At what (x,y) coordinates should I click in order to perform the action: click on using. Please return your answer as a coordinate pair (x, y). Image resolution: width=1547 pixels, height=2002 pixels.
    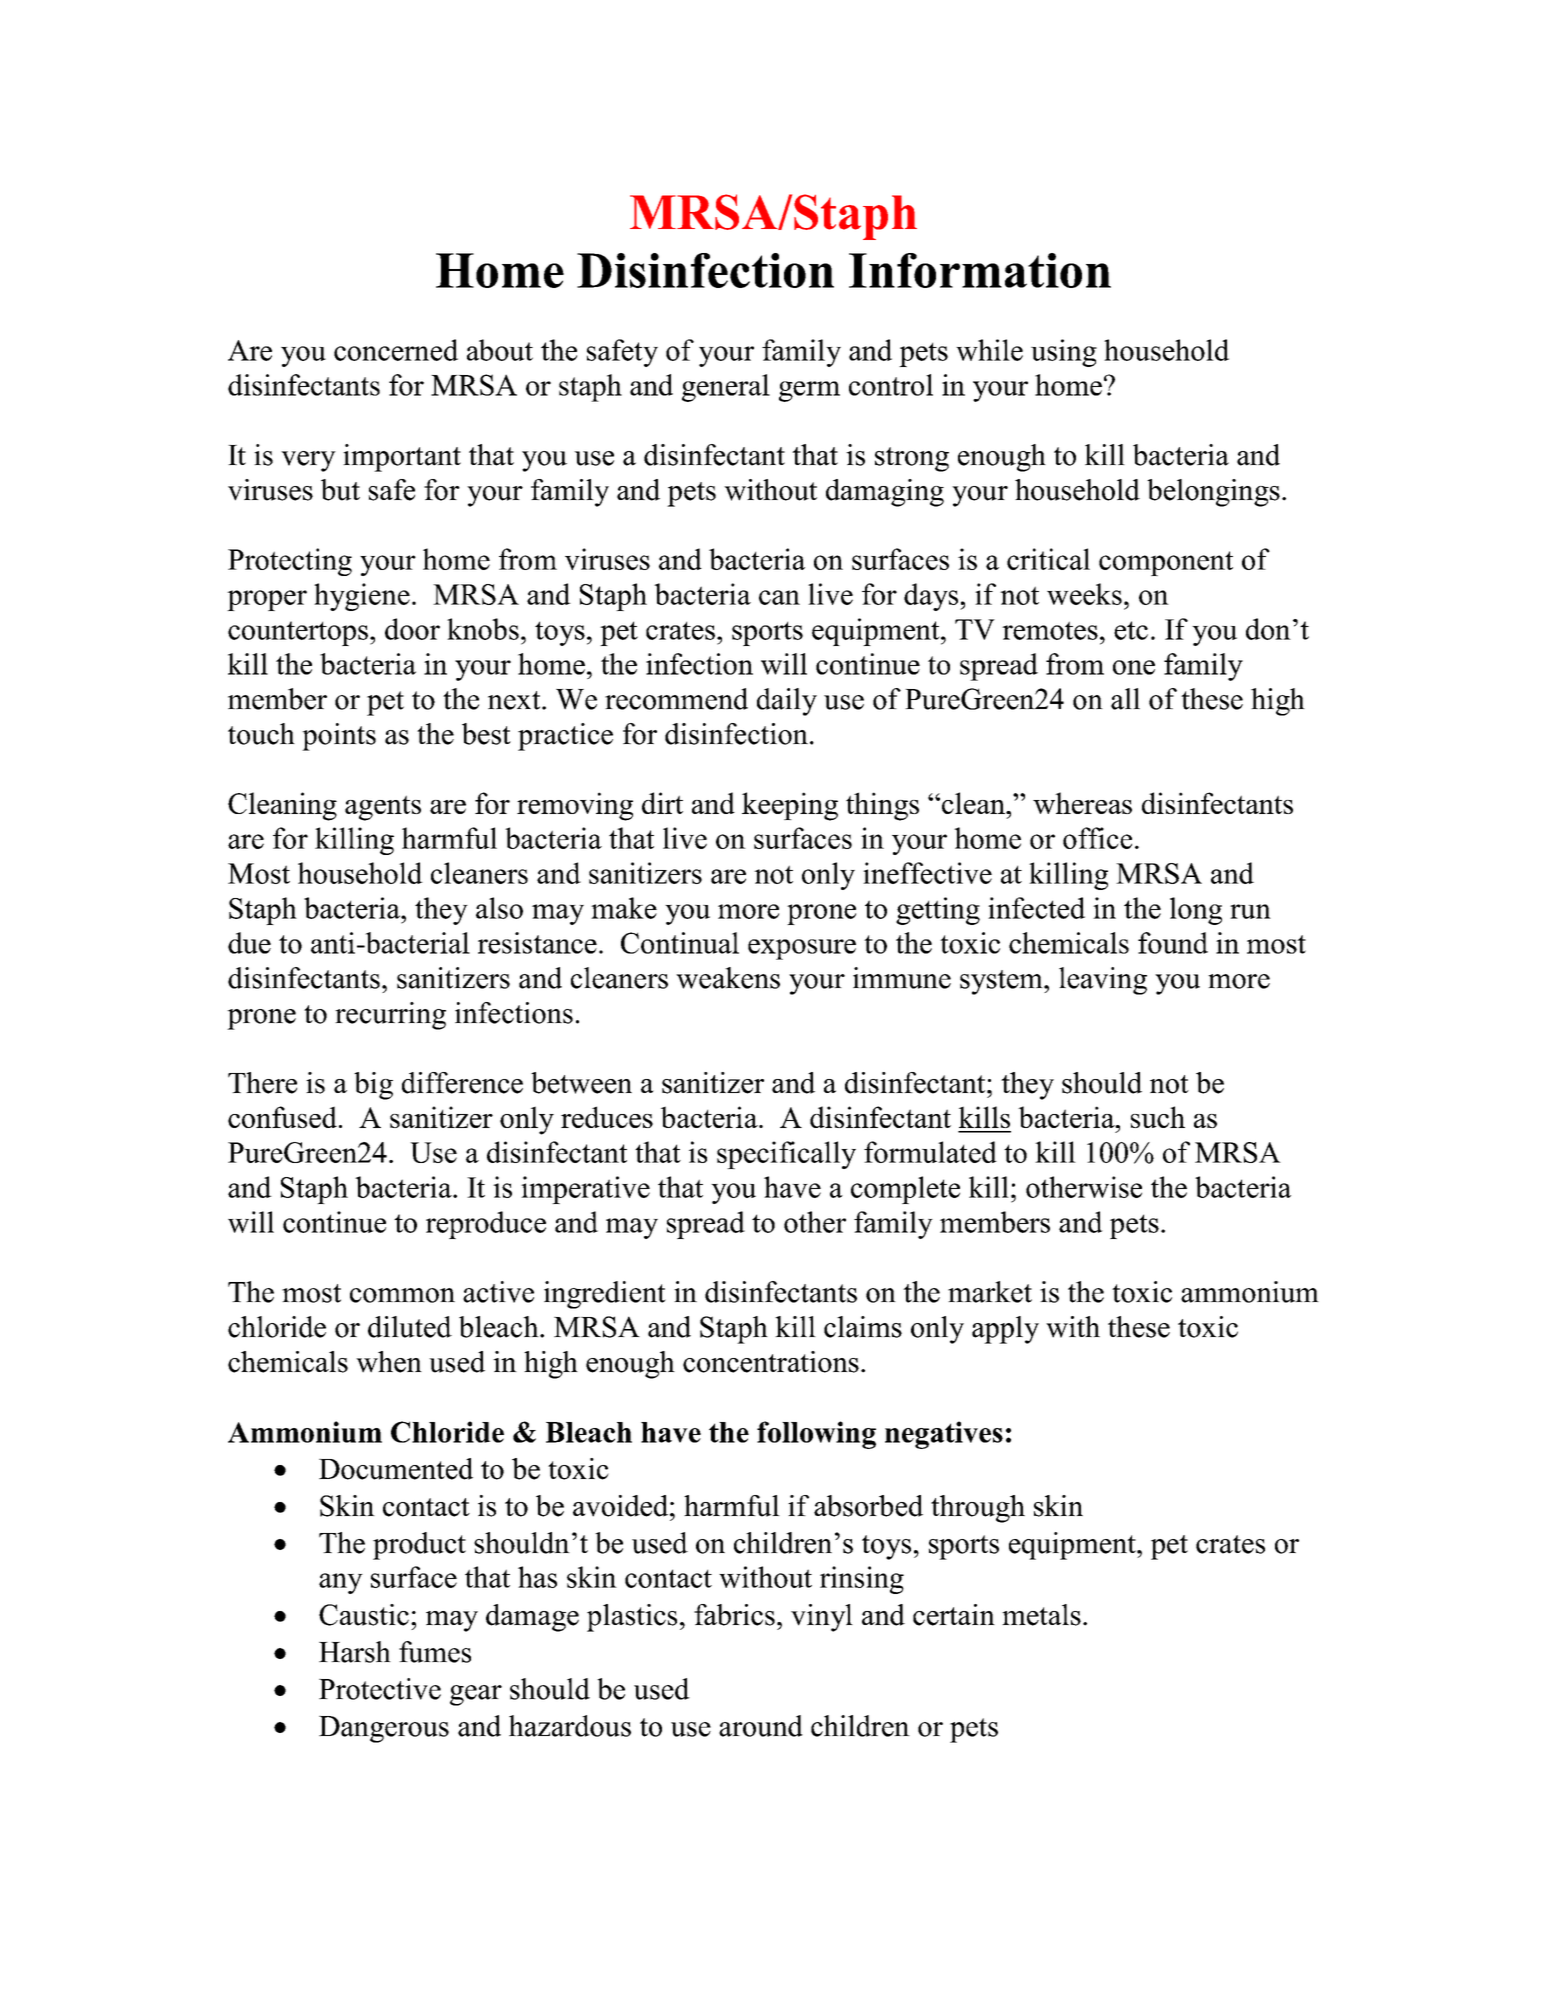
    Looking at the image, I should click on (1064, 353).
